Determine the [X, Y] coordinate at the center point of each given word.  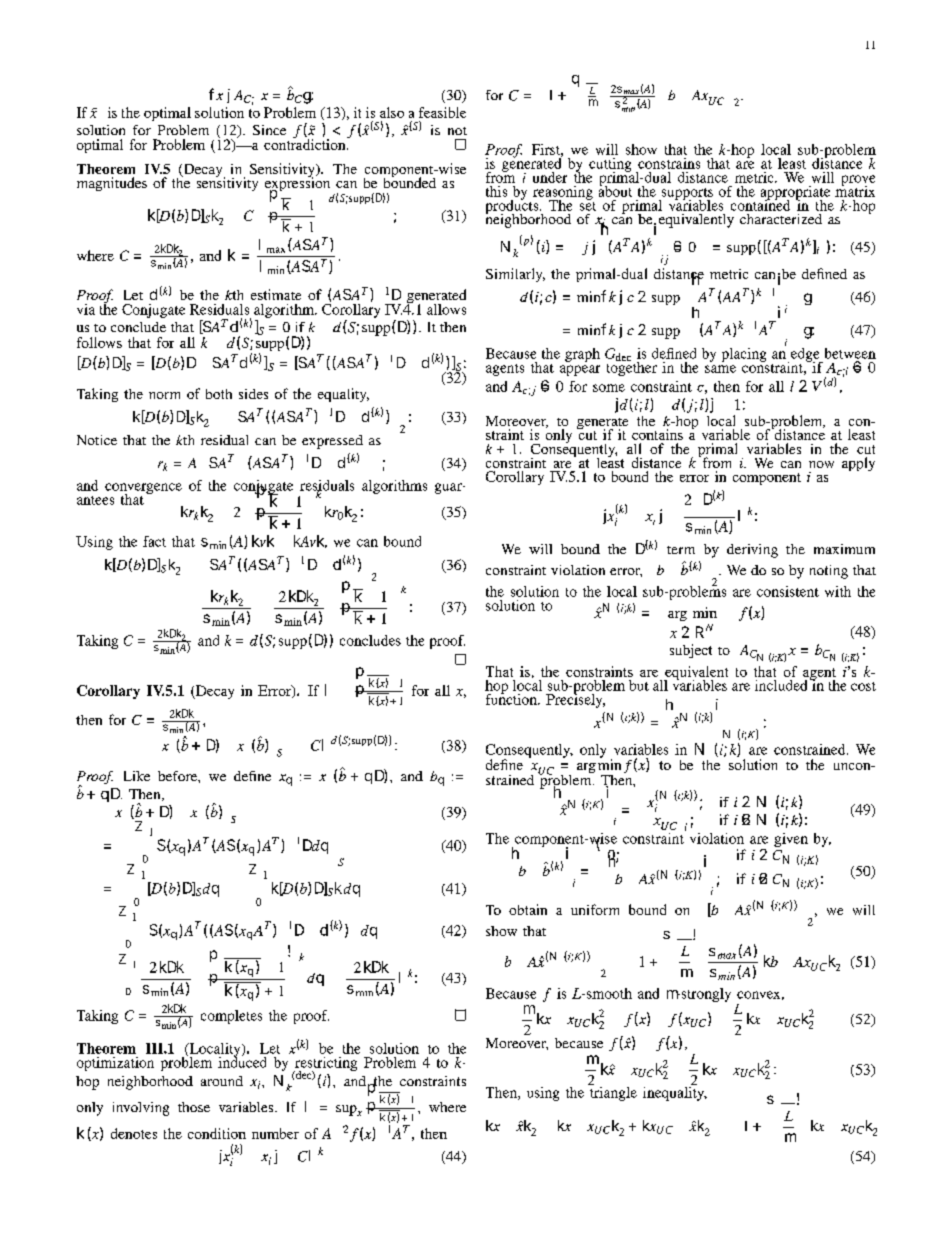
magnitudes [112, 184]
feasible [442, 112]
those [194, 1107]
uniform [595, 909]
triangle [613, 1094]
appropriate [795, 194]
